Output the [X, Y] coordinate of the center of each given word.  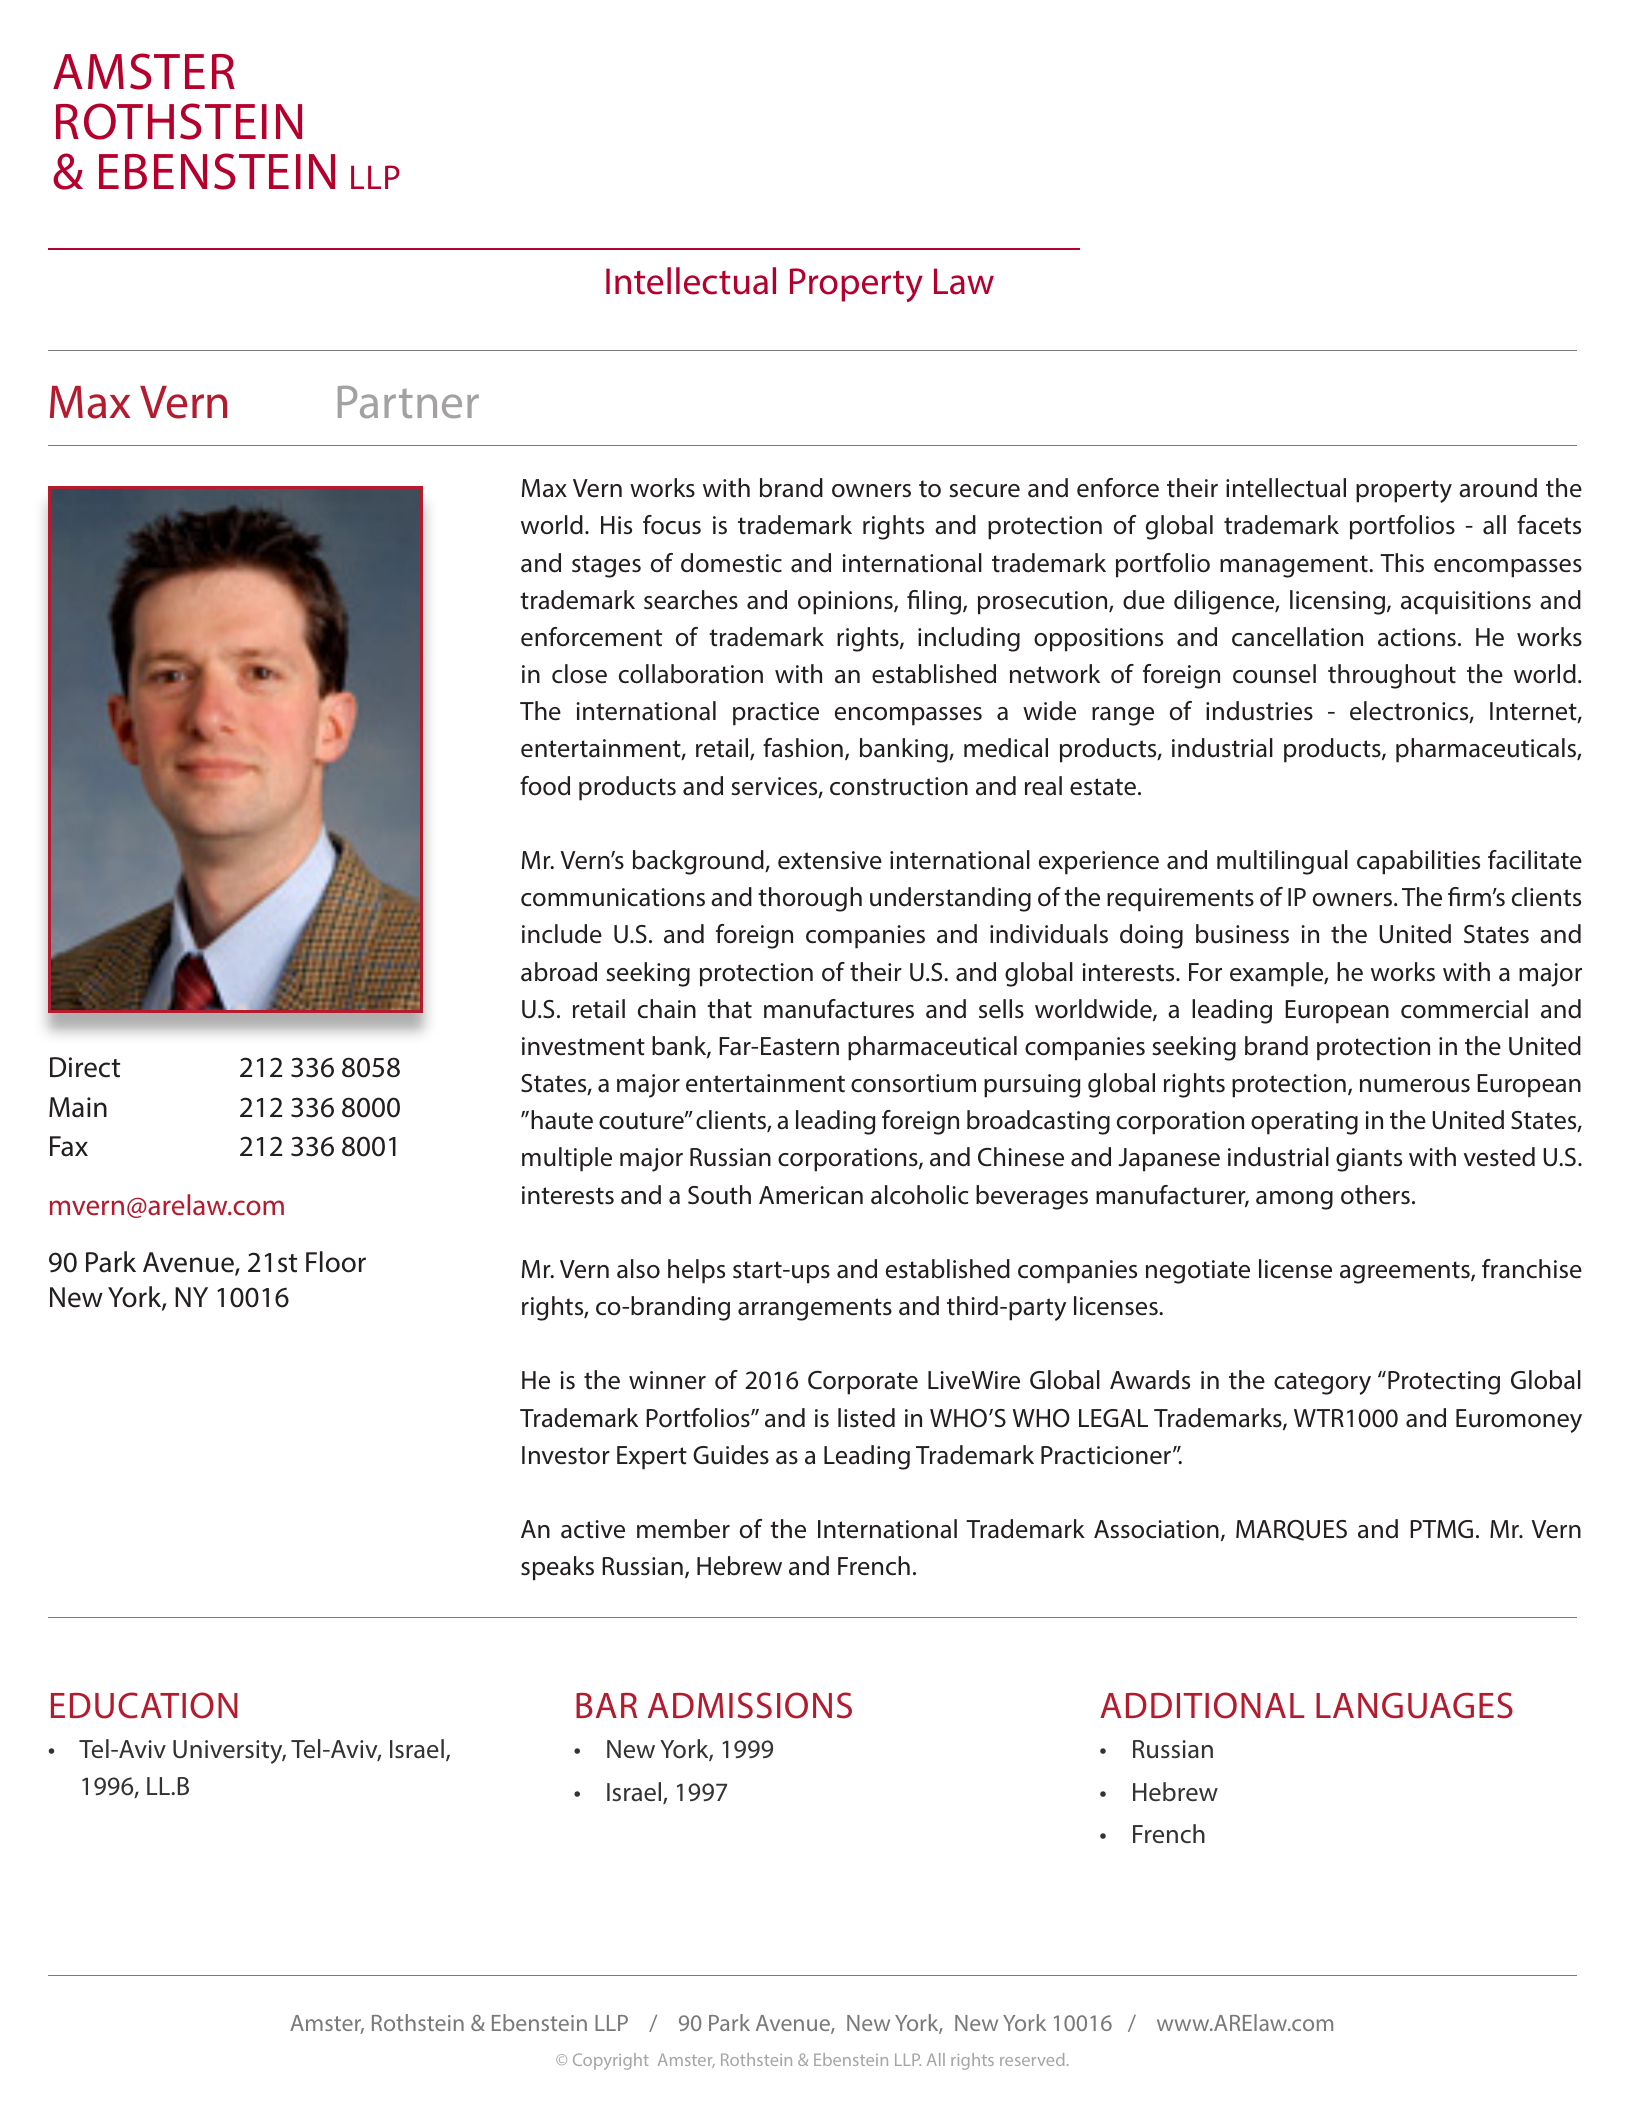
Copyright [611, 2061]
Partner [408, 402]
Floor [336, 1262]
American [811, 1195]
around [1498, 488]
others [1375, 1195]
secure [985, 491]
